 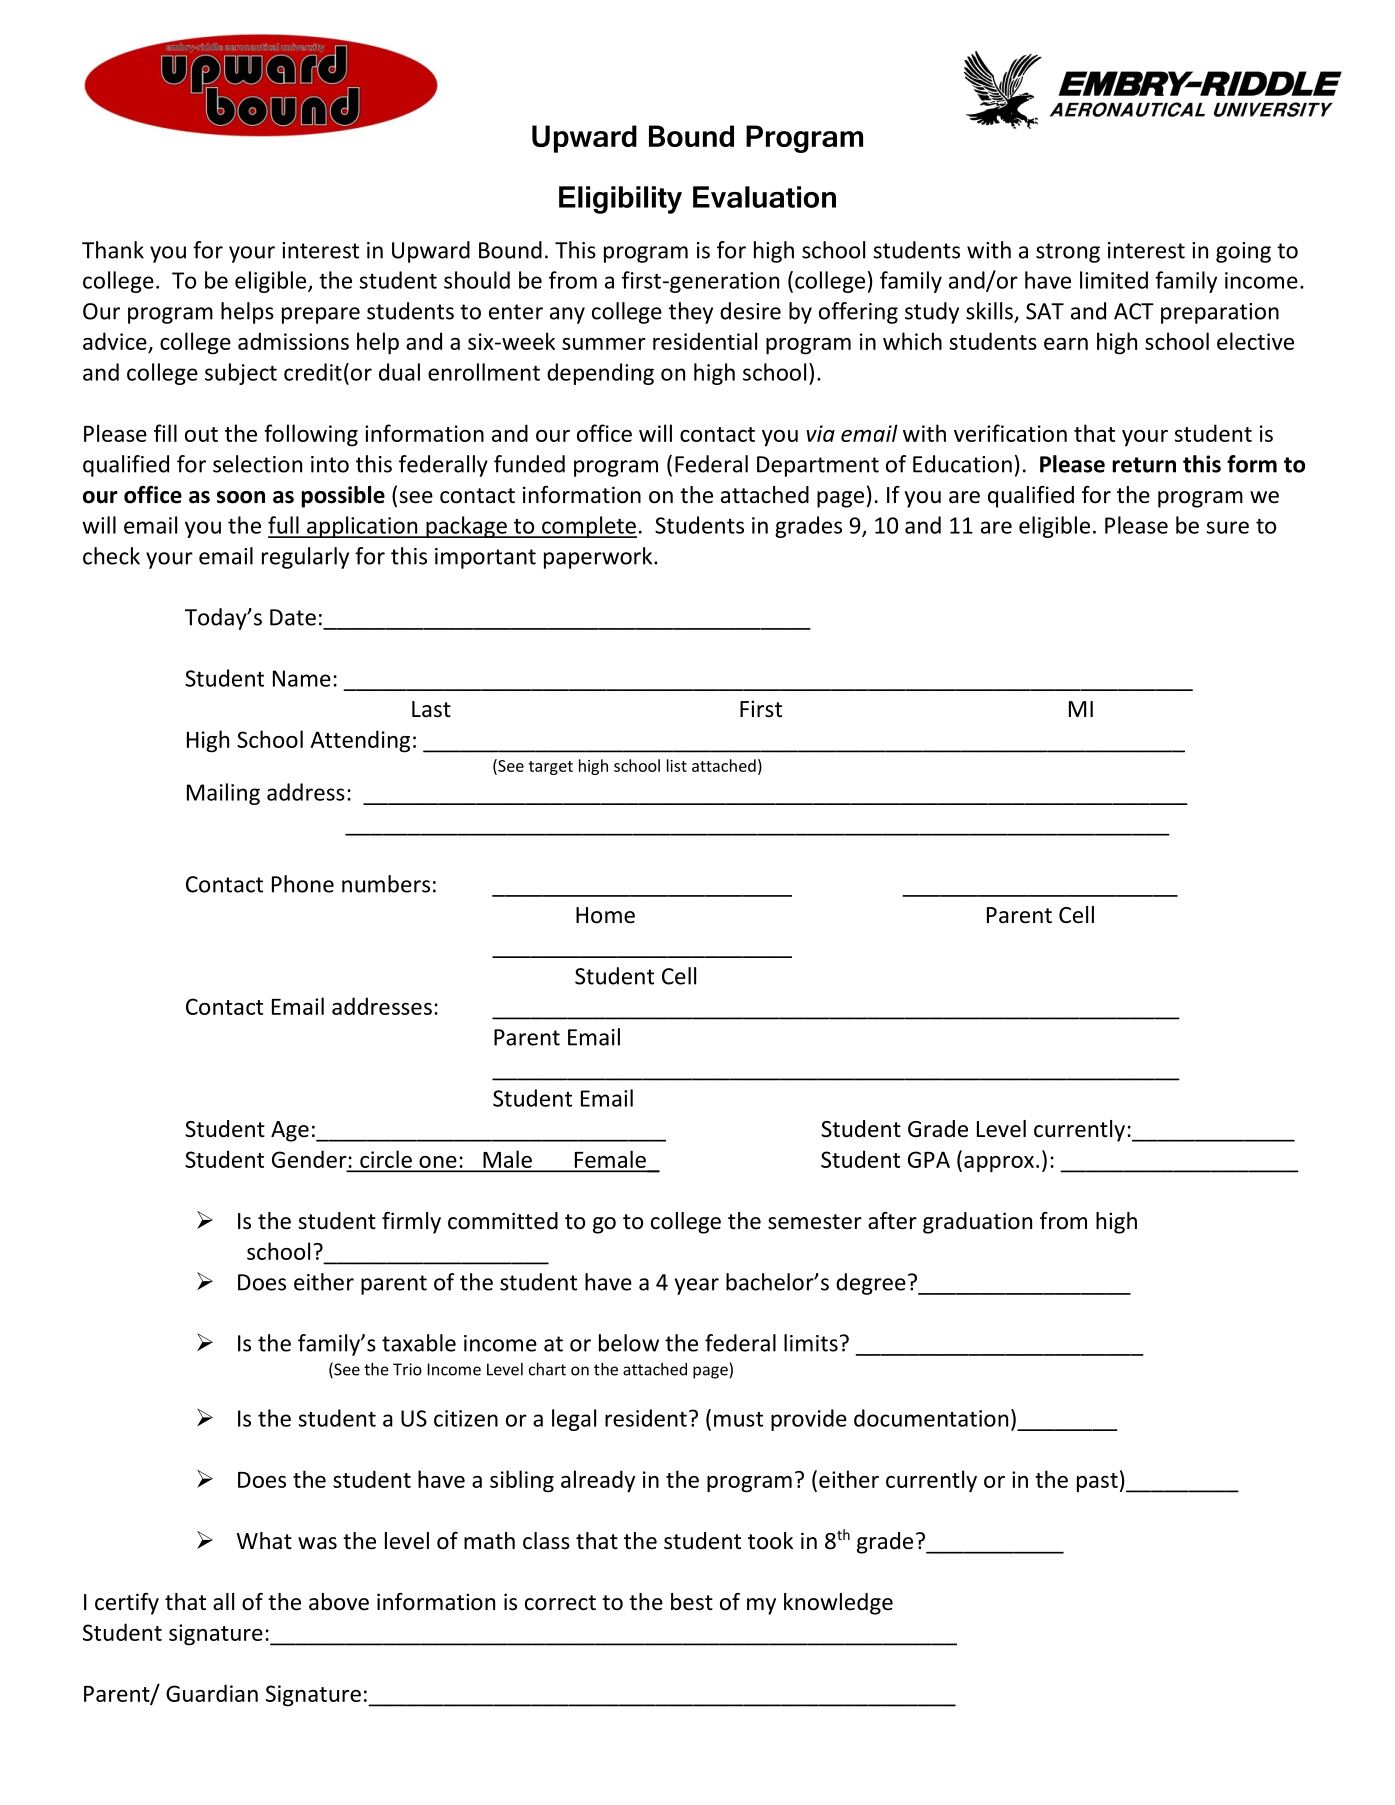 What do you see at coordinates (1228, 527) in the image?
I see `sure` at bounding box center [1228, 527].
